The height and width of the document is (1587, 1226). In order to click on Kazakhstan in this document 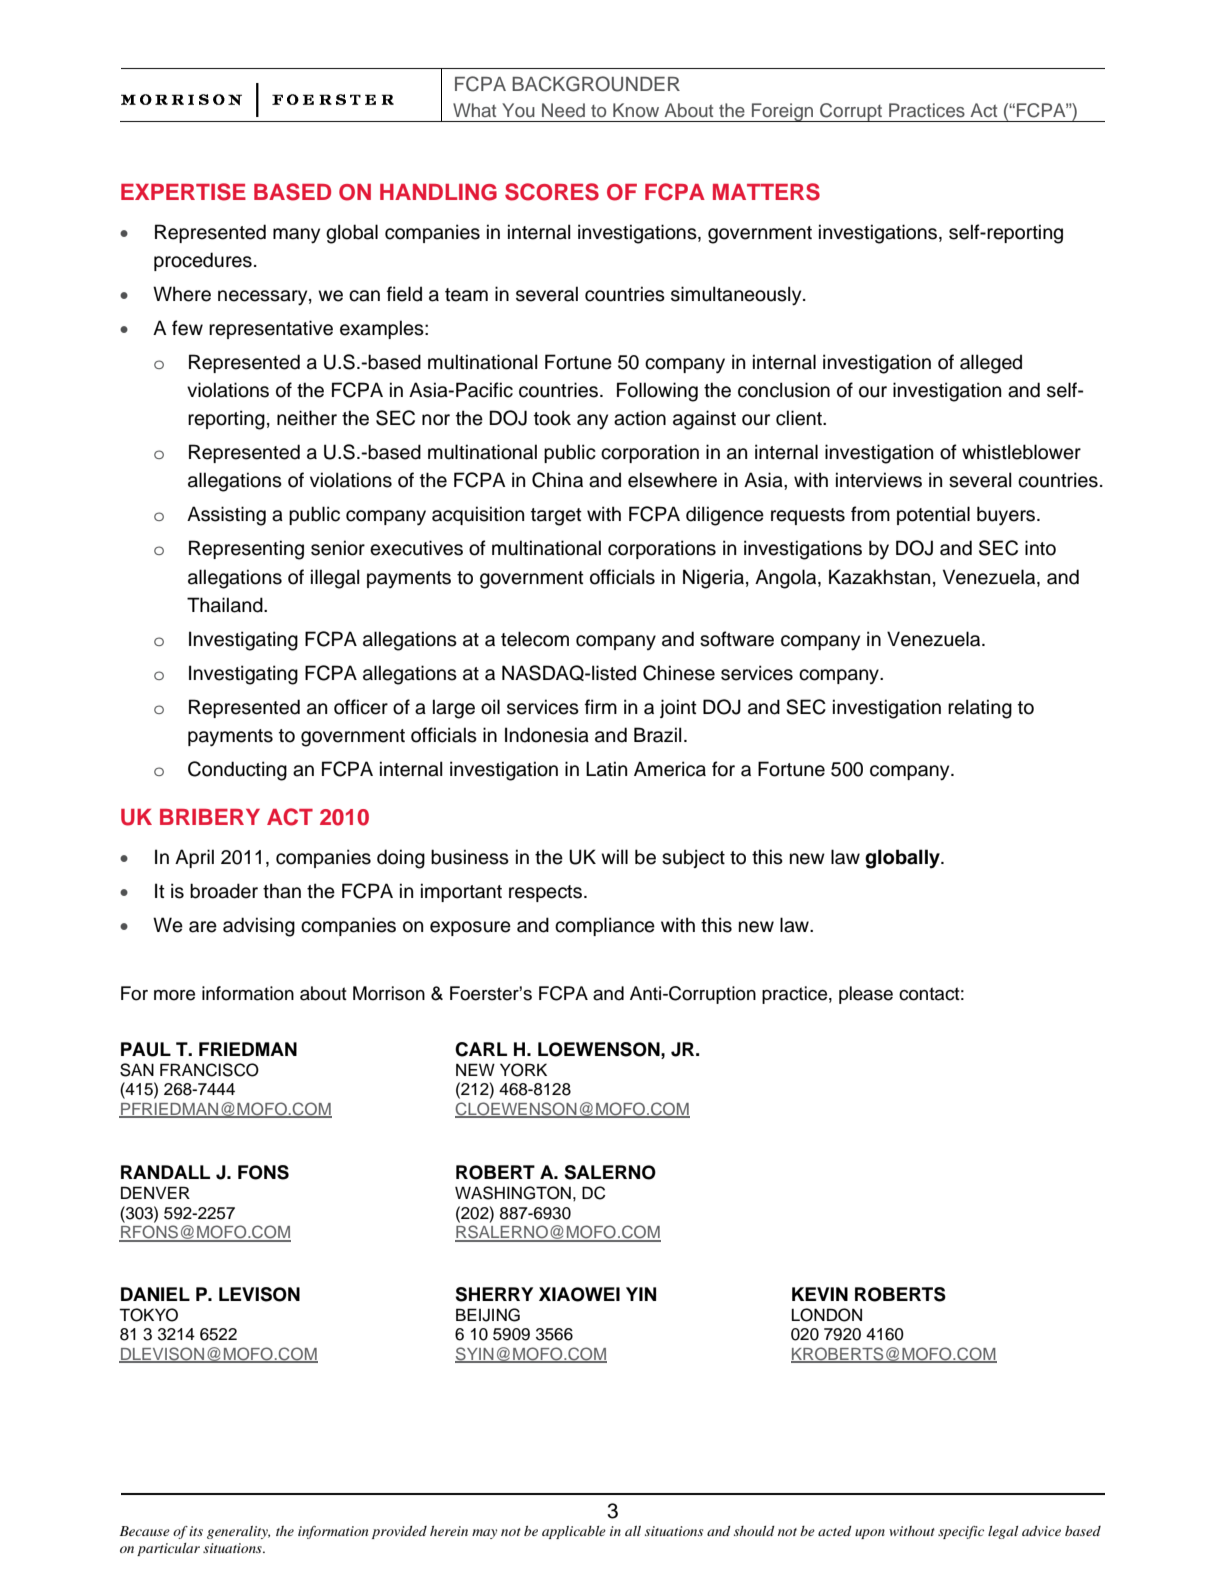, I will do `click(879, 577)`.
